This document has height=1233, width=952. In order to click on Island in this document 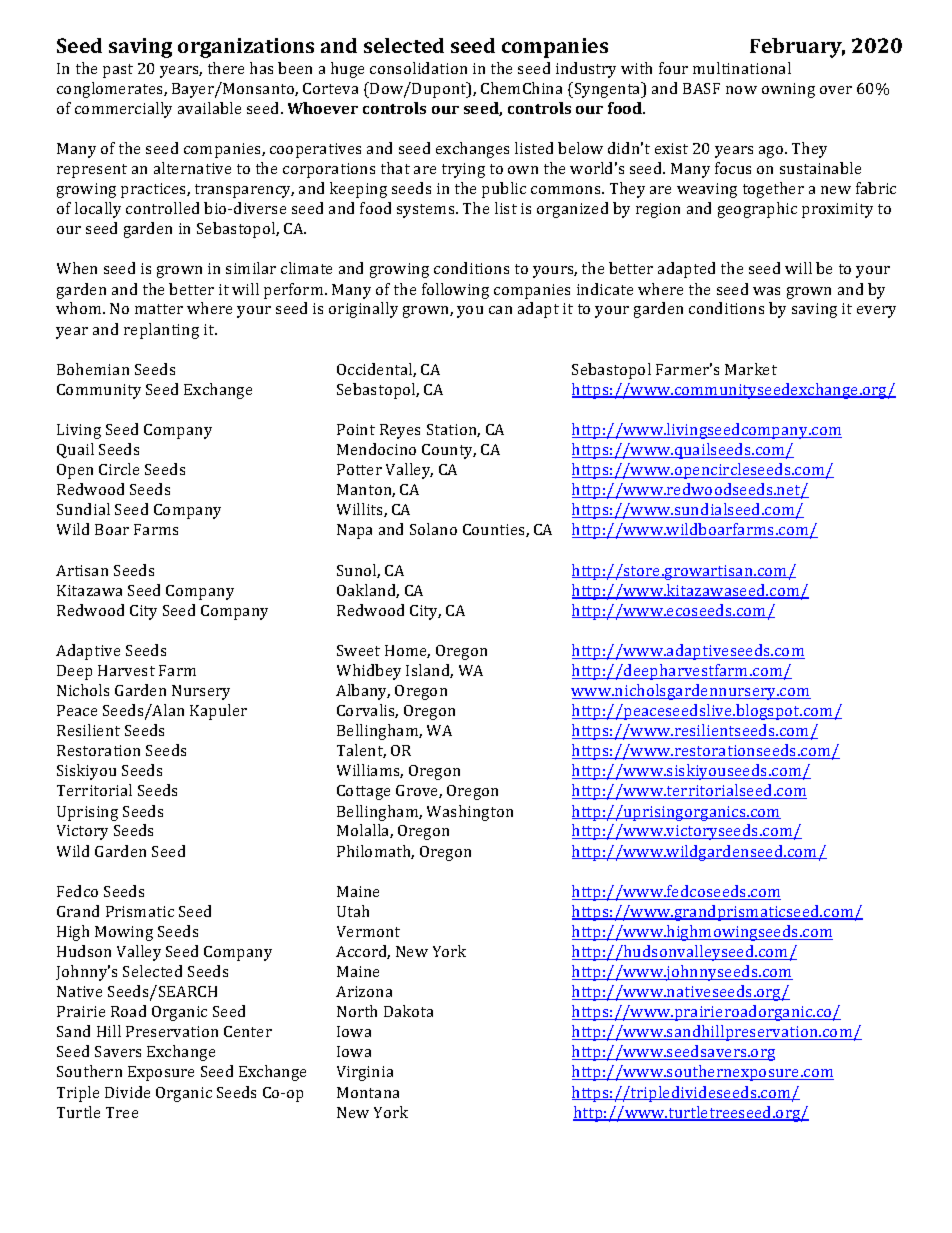, I will do `click(429, 671)`.
